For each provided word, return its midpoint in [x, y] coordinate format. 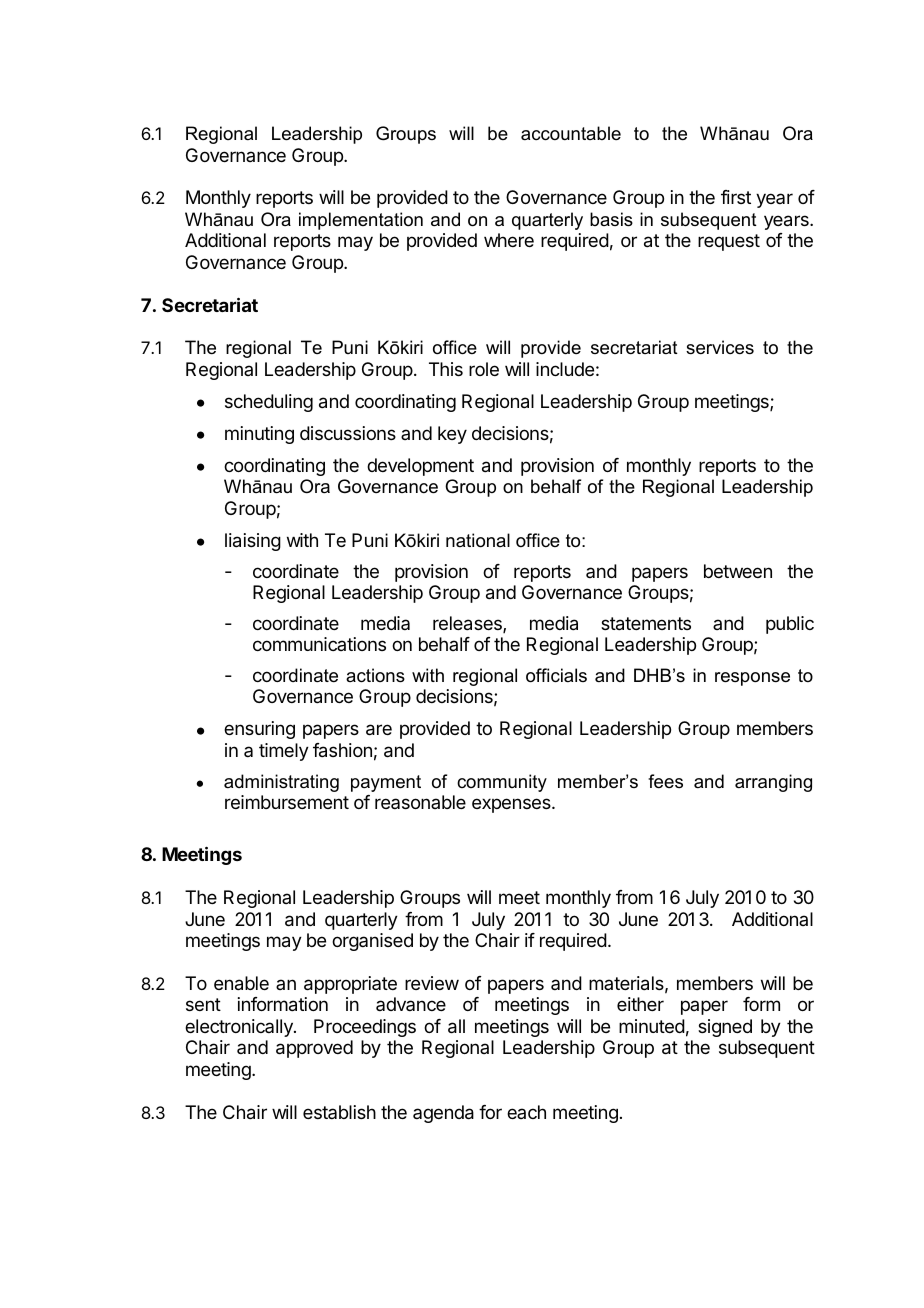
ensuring [259, 730]
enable [241, 983]
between [738, 571]
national [478, 540]
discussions [348, 433]
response [752, 679]
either [640, 1004]
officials [556, 675]
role [484, 369]
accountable [571, 133]
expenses [512, 805]
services [720, 347]
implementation [361, 221]
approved [314, 1049]
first [736, 197]
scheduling [269, 403]
